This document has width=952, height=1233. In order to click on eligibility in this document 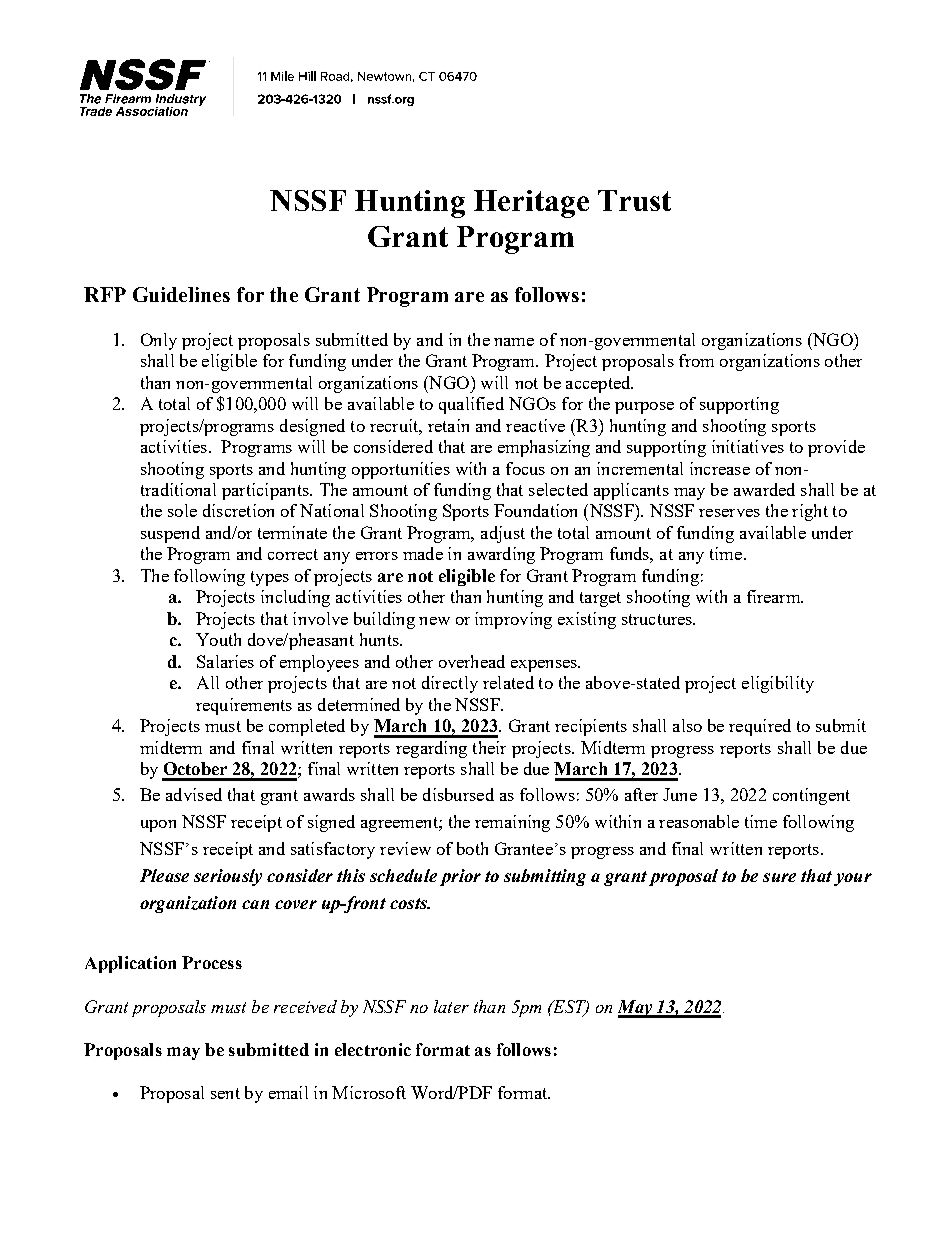, I will do `click(778, 684)`.
